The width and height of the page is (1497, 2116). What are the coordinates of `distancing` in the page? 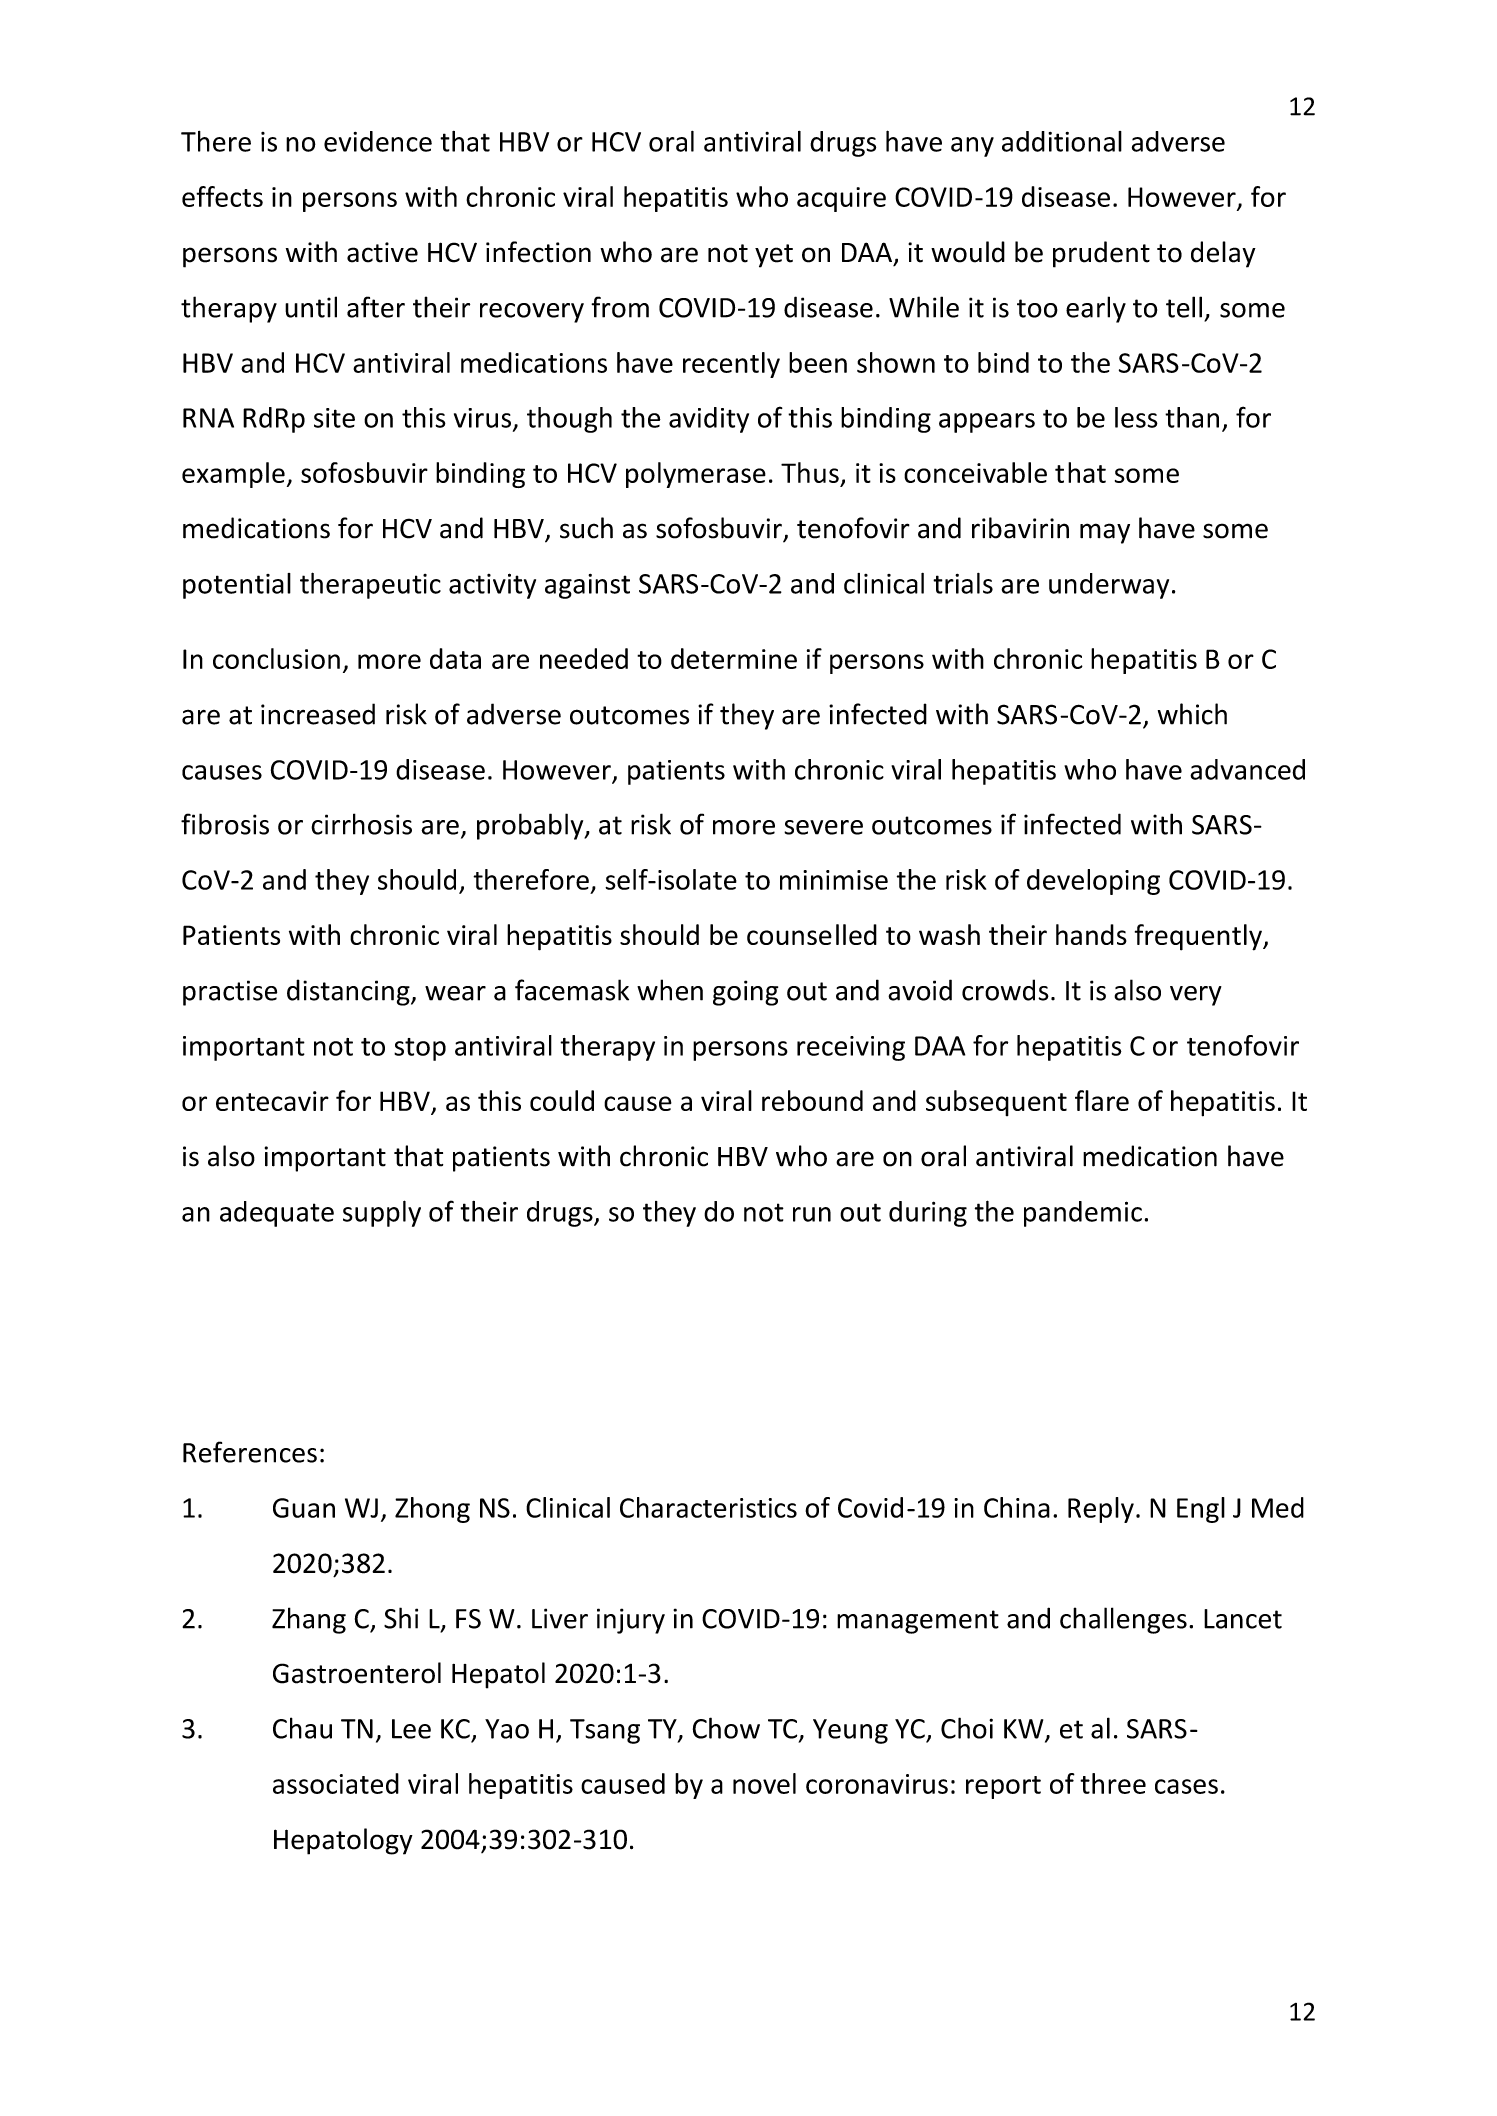 It's located at (349, 992).
